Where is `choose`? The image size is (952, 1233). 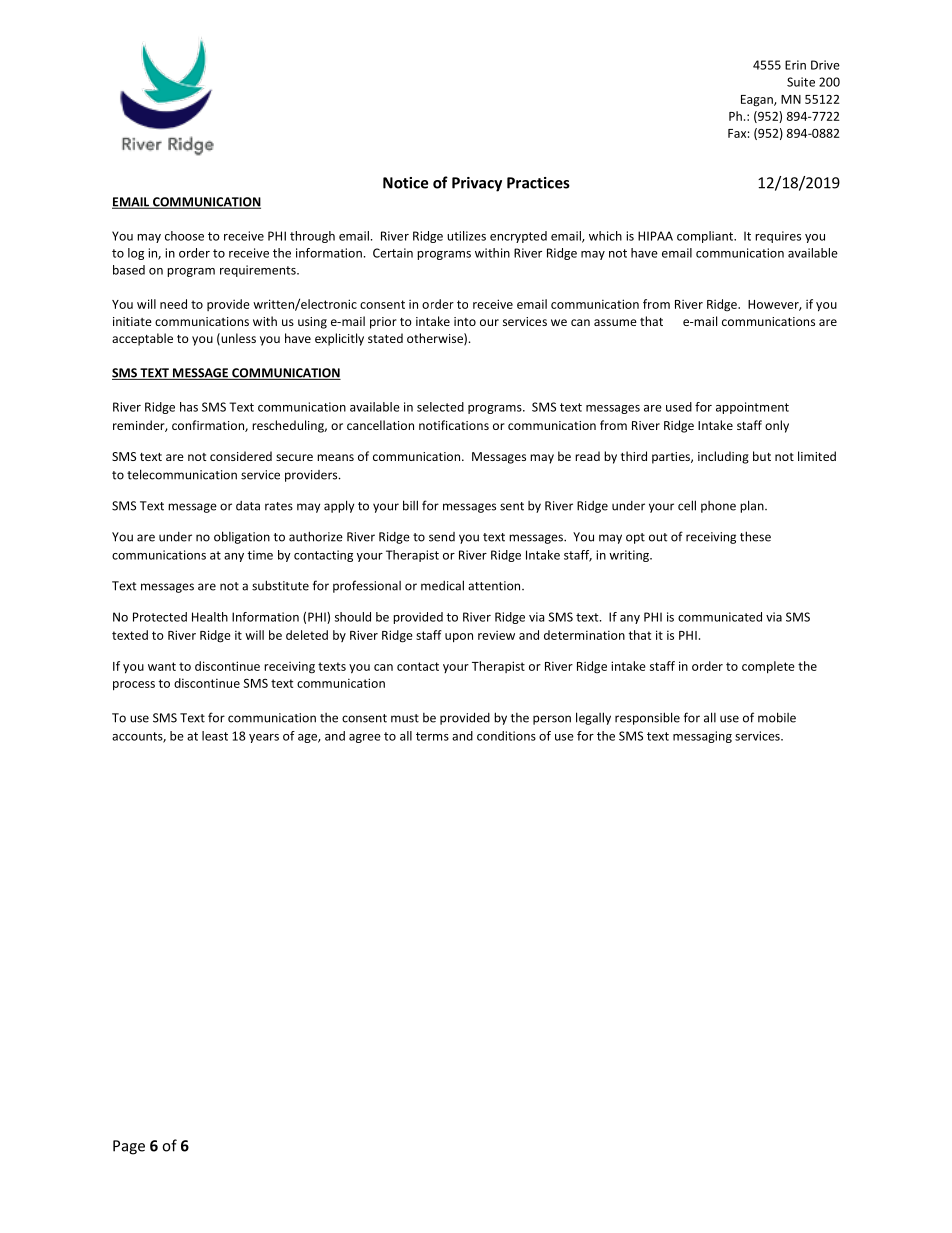 choose is located at coordinates (184, 236).
